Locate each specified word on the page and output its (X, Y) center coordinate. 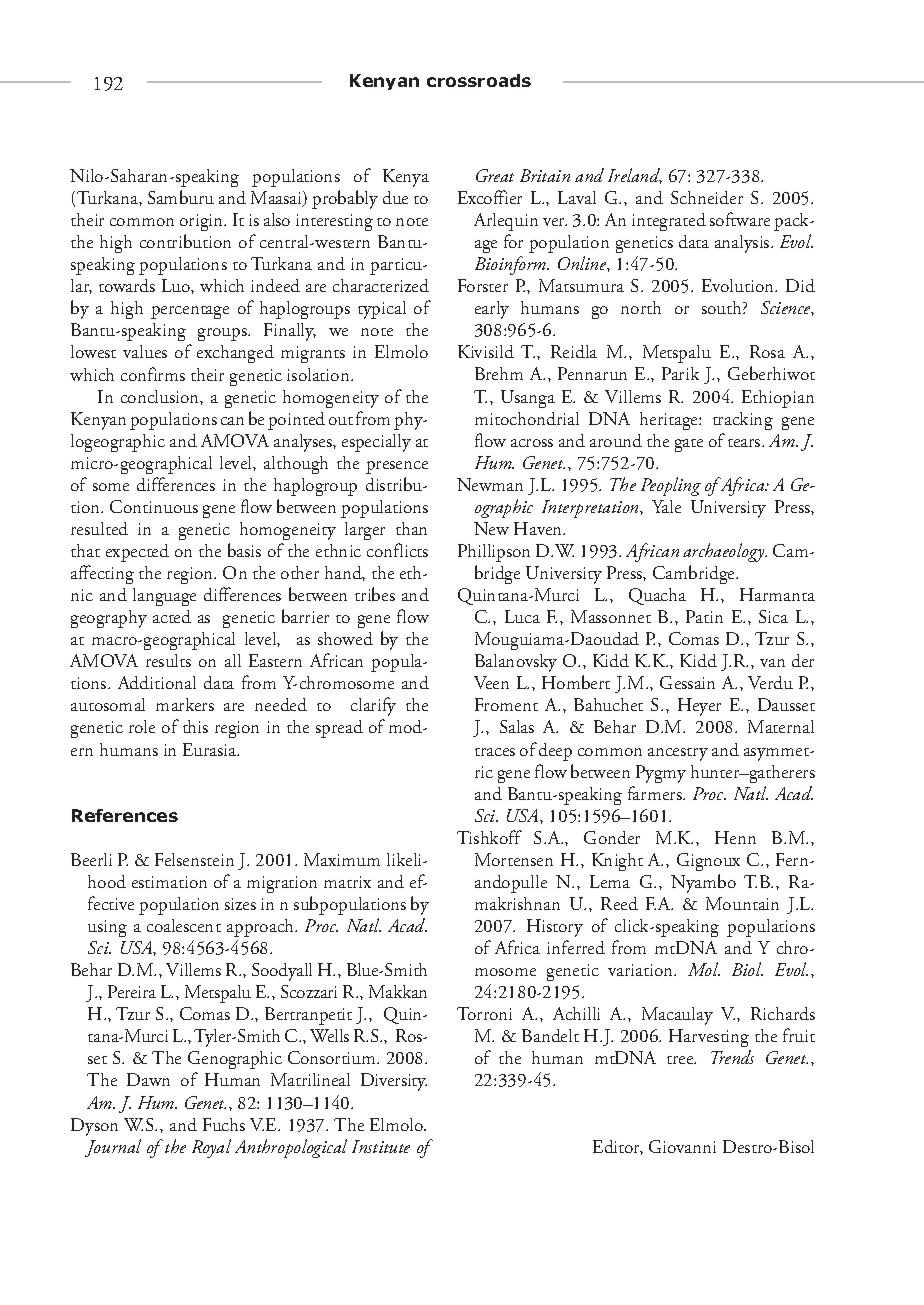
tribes (375, 594)
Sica (773, 616)
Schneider (707, 197)
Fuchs (224, 1124)
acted (172, 616)
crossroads (479, 80)
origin (203, 222)
